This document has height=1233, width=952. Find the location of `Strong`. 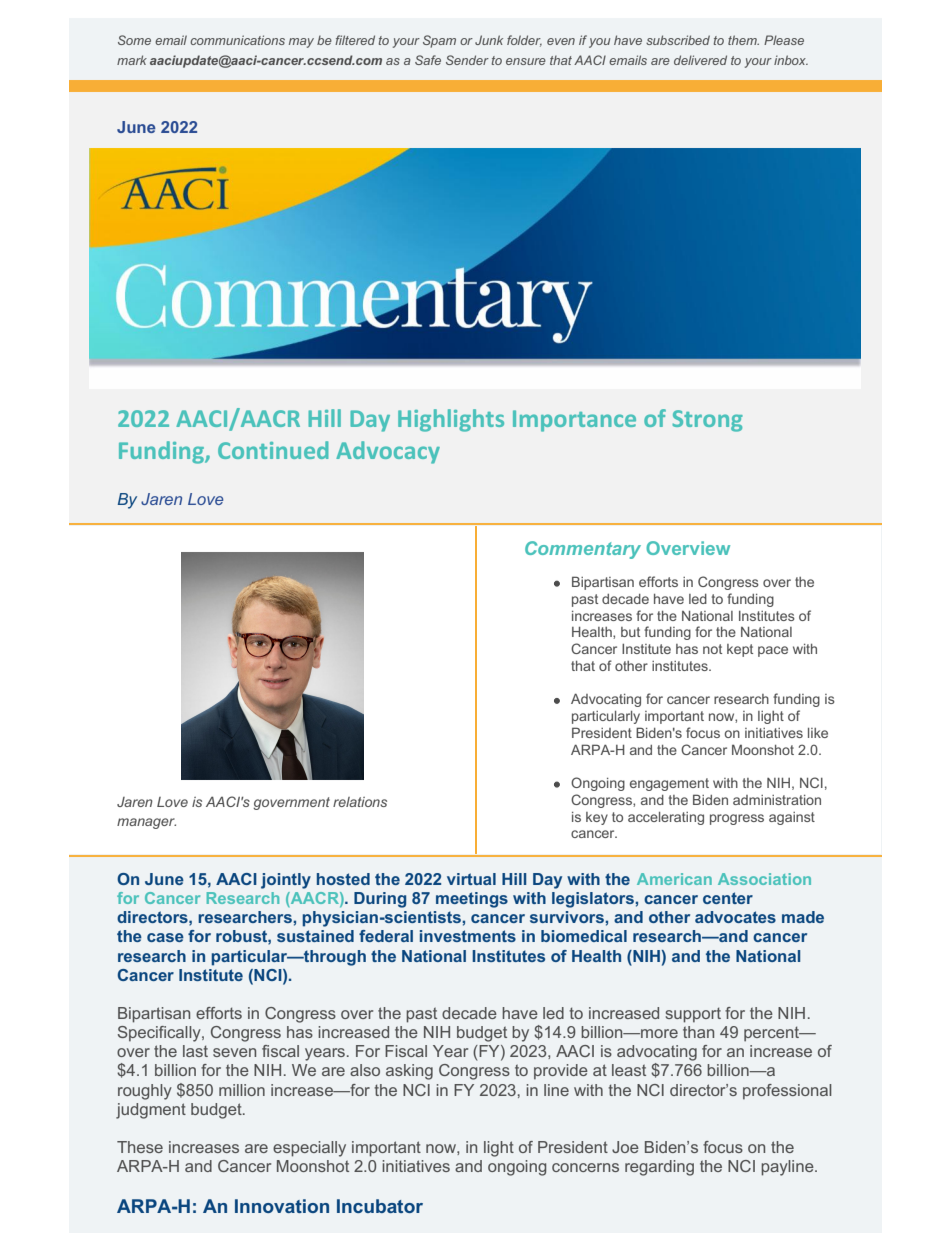

Strong is located at coordinates (707, 421).
